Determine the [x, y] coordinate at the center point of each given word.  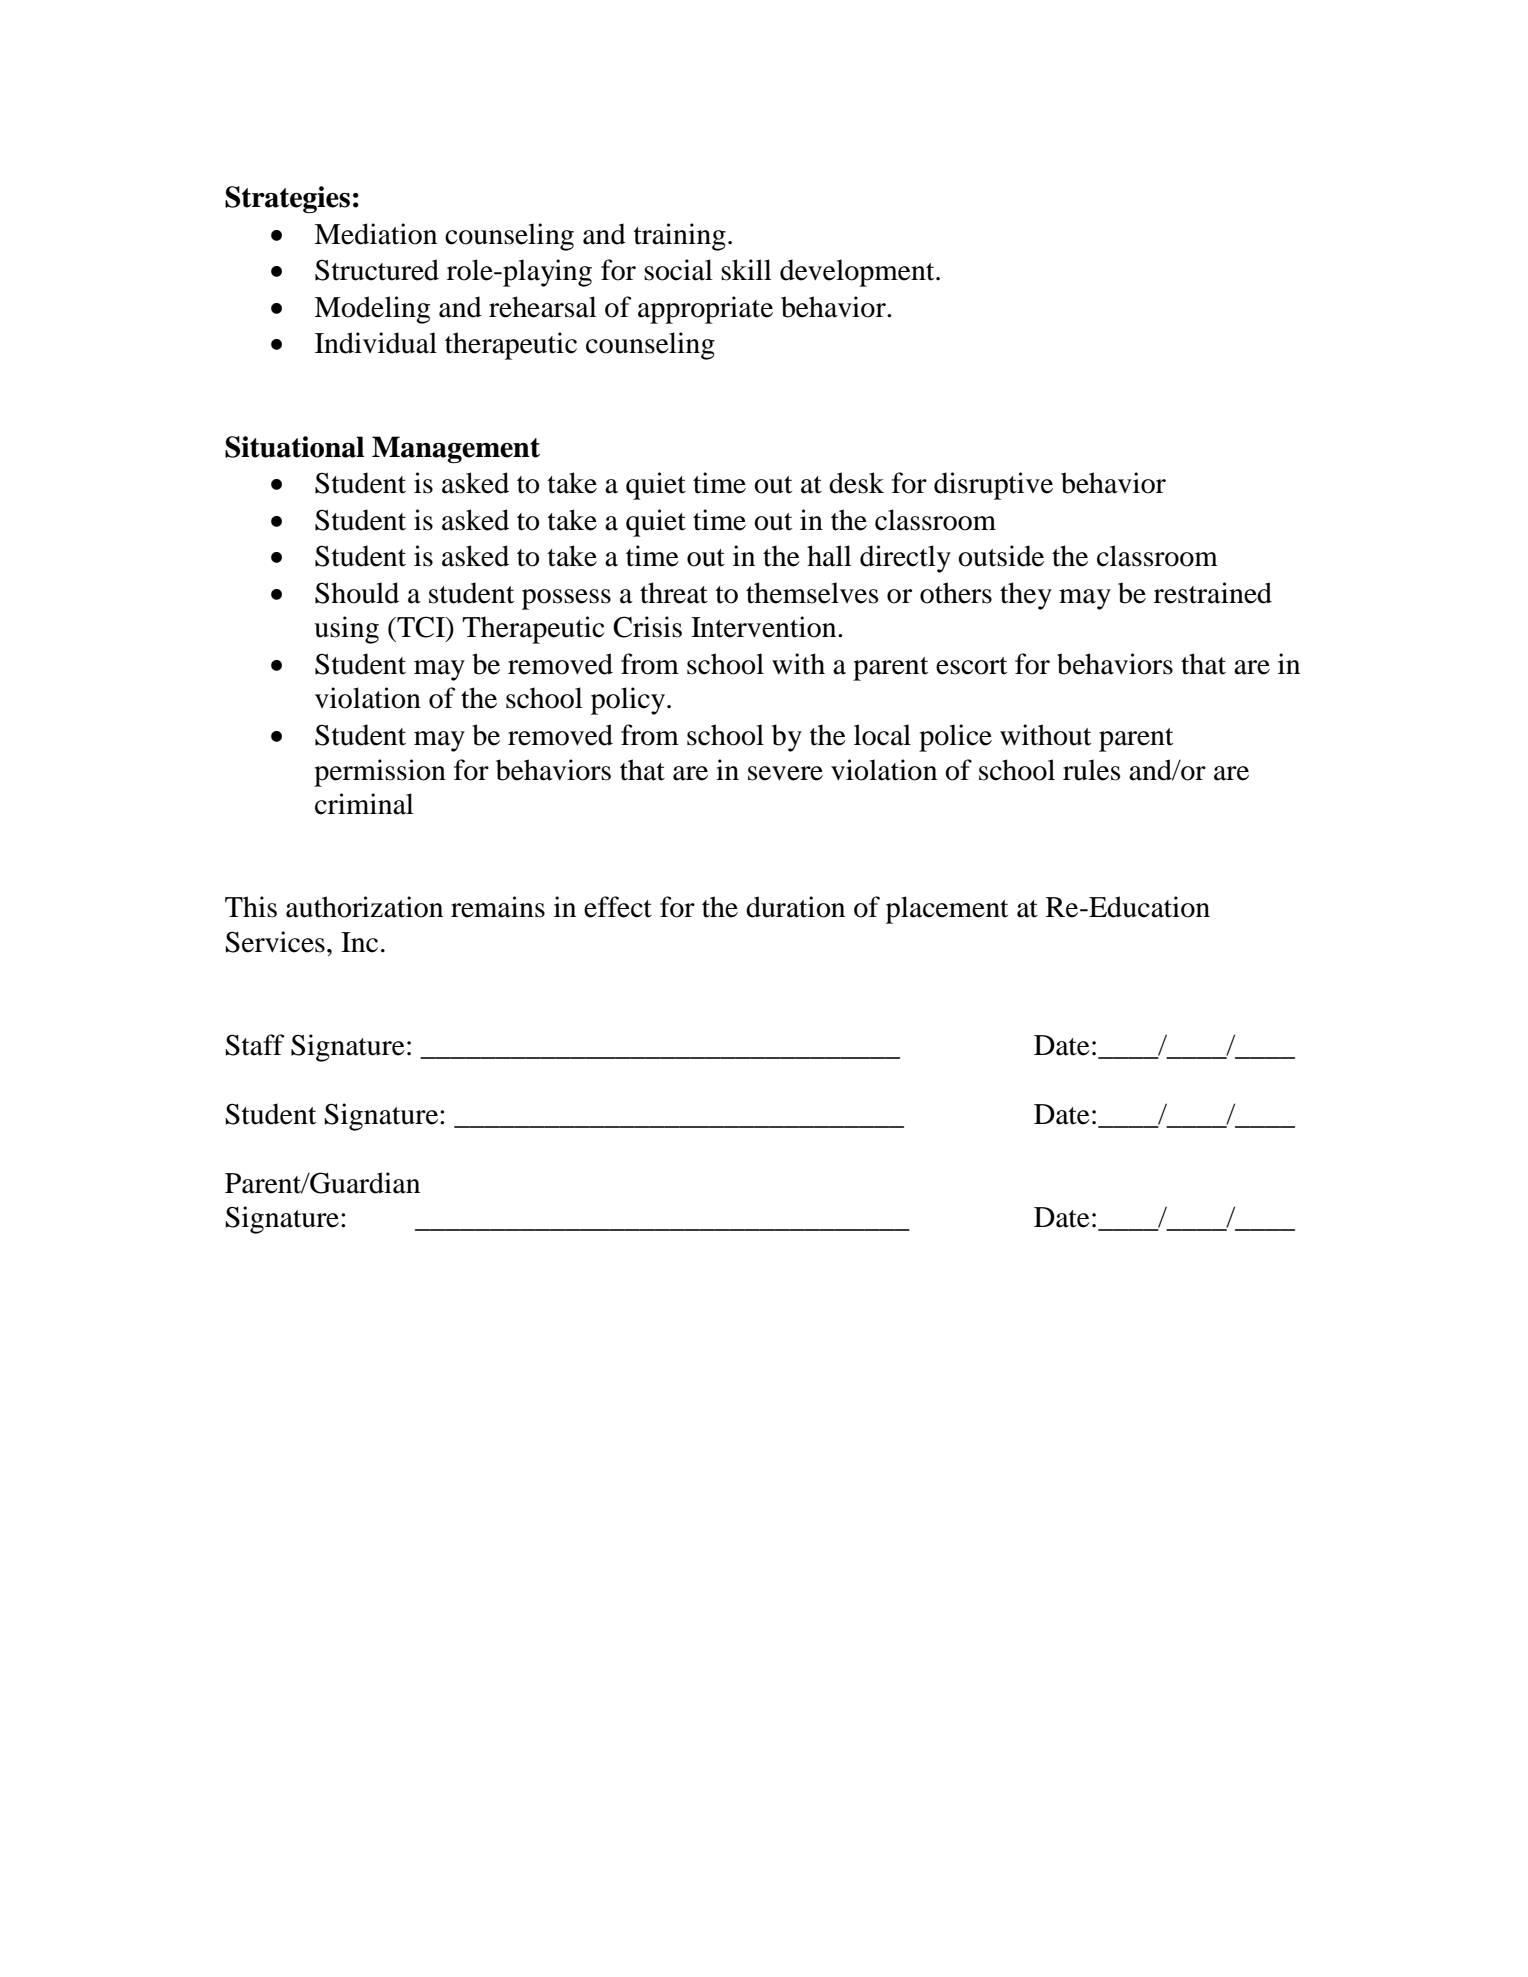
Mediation [375, 234]
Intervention [765, 627]
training [680, 237]
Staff [255, 1045]
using [346, 630]
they [1026, 596]
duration [795, 907]
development [858, 273]
